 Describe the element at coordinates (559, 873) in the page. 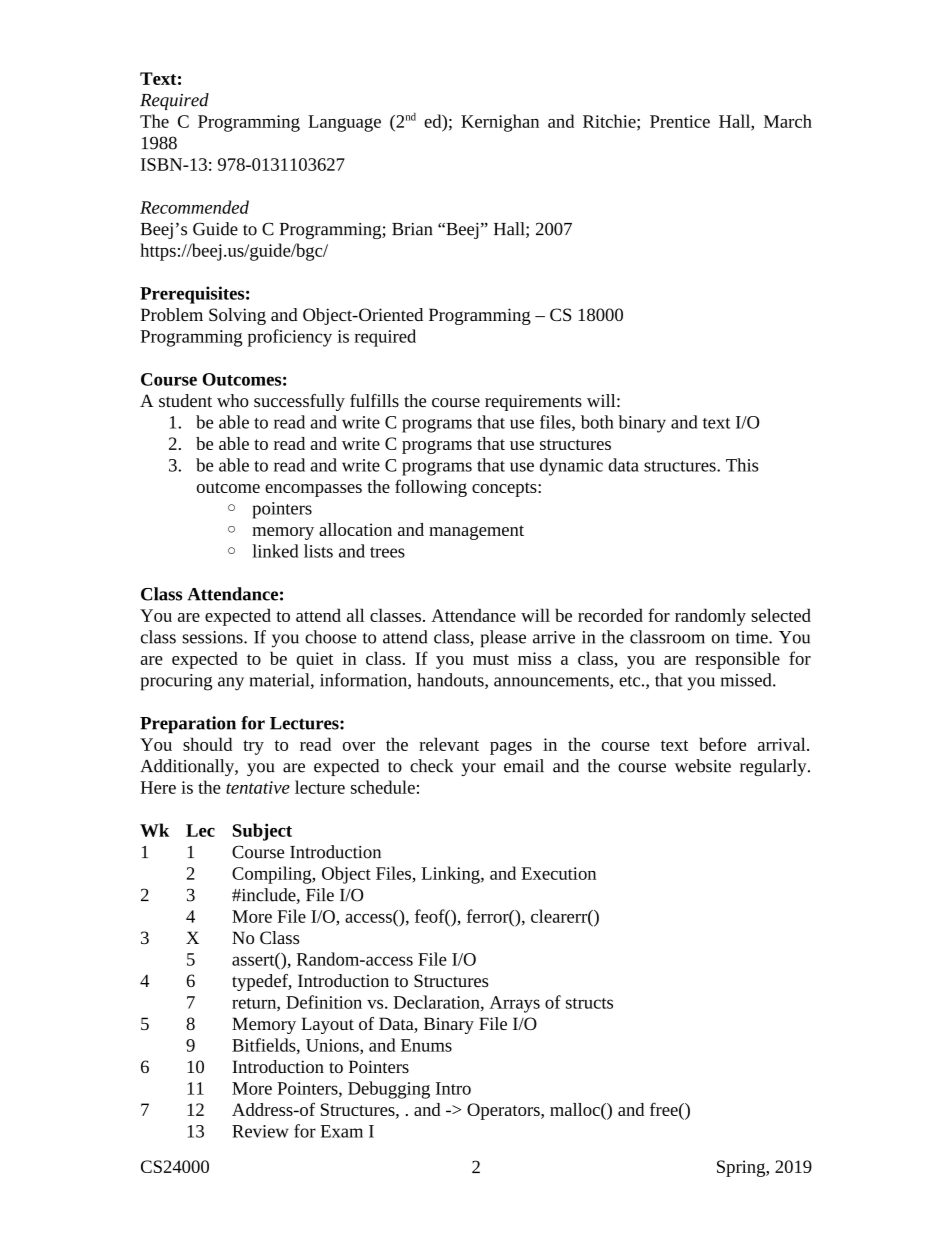

I see `Execution` at that location.
